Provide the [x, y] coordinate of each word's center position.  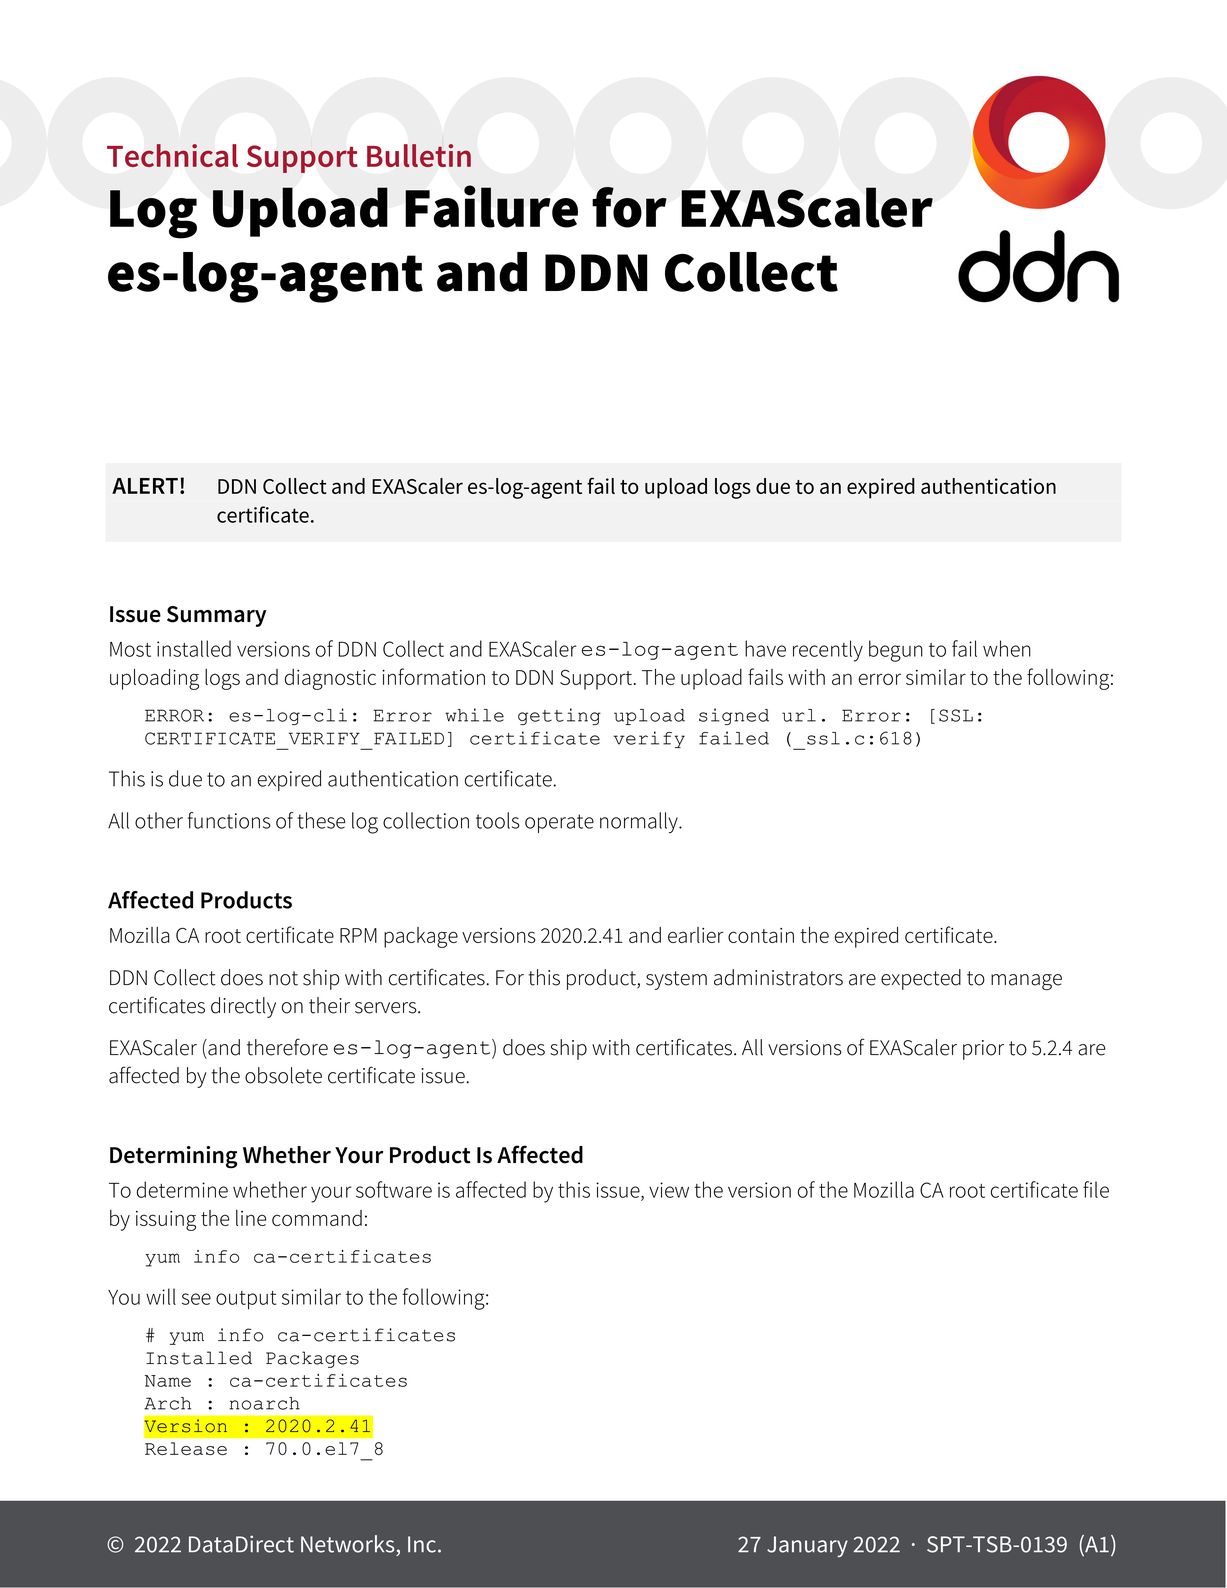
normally [640, 822]
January [807, 1546]
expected [921, 979]
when [1007, 648]
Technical [172, 155]
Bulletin [419, 155]
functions [229, 820]
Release [186, 1448]
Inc [422, 1544]
